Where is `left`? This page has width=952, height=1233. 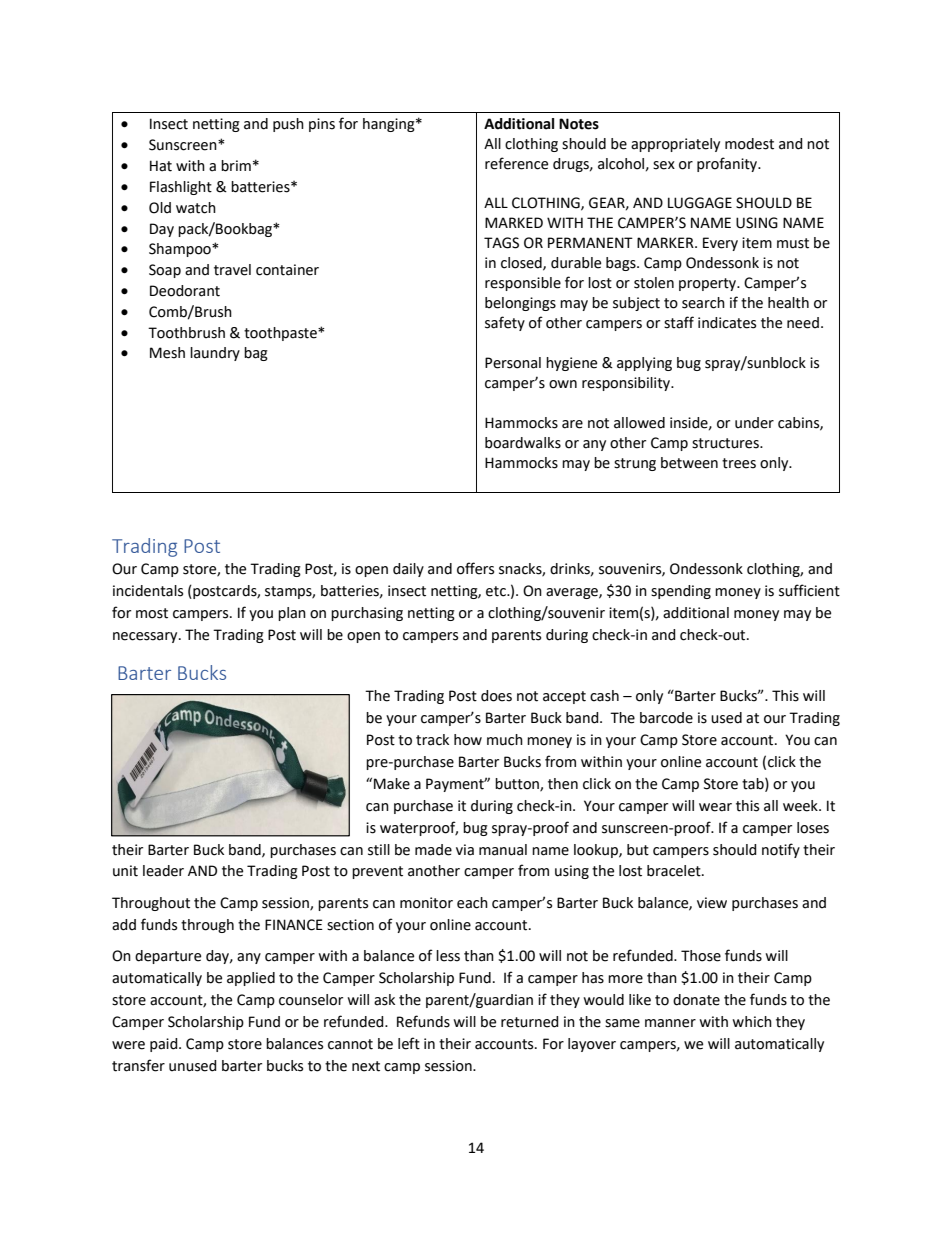
left is located at coordinates (409, 1043).
